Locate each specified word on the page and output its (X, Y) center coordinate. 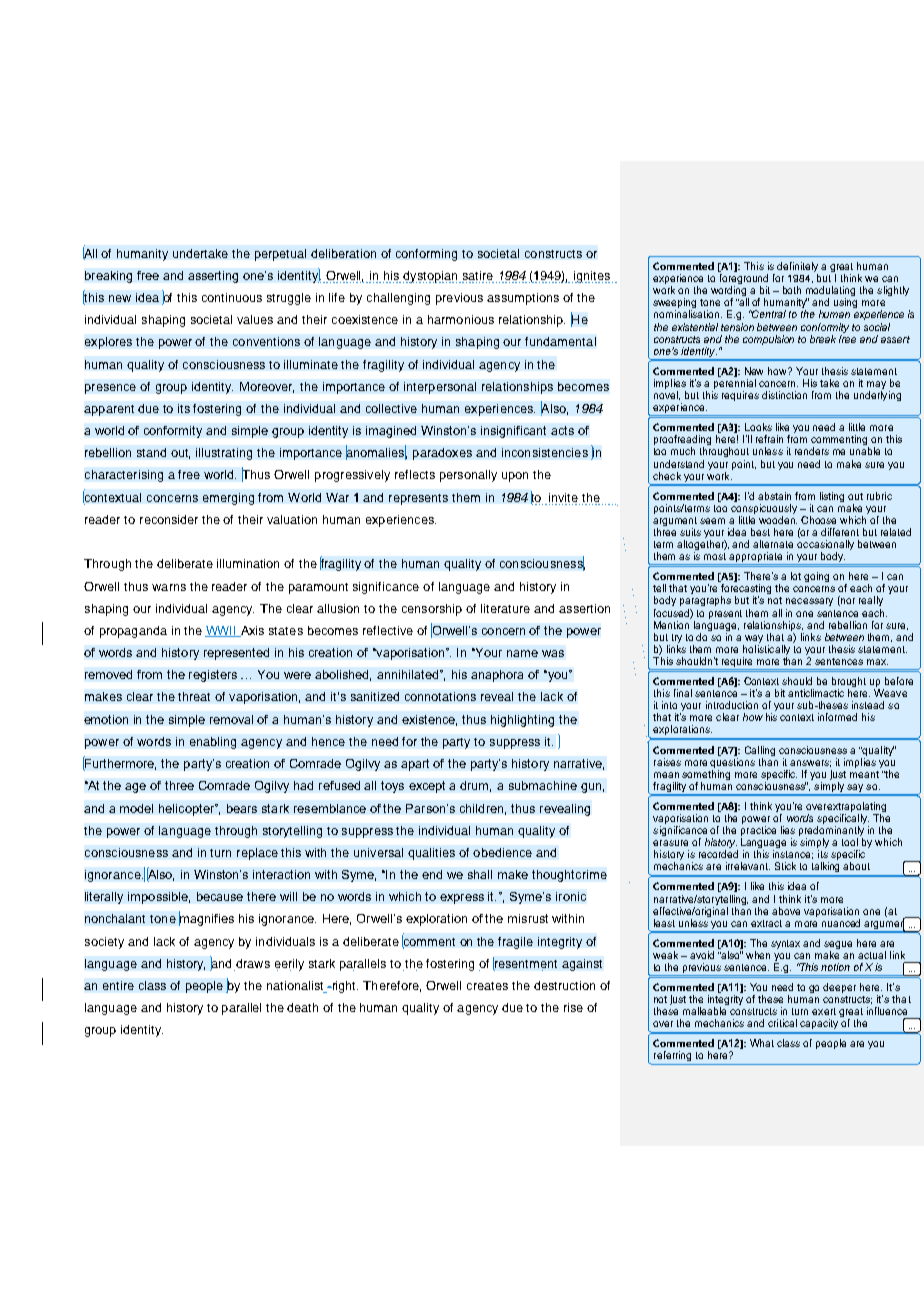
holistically (766, 651)
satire (478, 275)
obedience (502, 852)
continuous (232, 297)
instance (793, 854)
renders (812, 451)
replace (257, 854)
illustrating (224, 454)
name (522, 653)
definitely (797, 268)
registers (213, 676)
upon (515, 477)
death (302, 1007)
